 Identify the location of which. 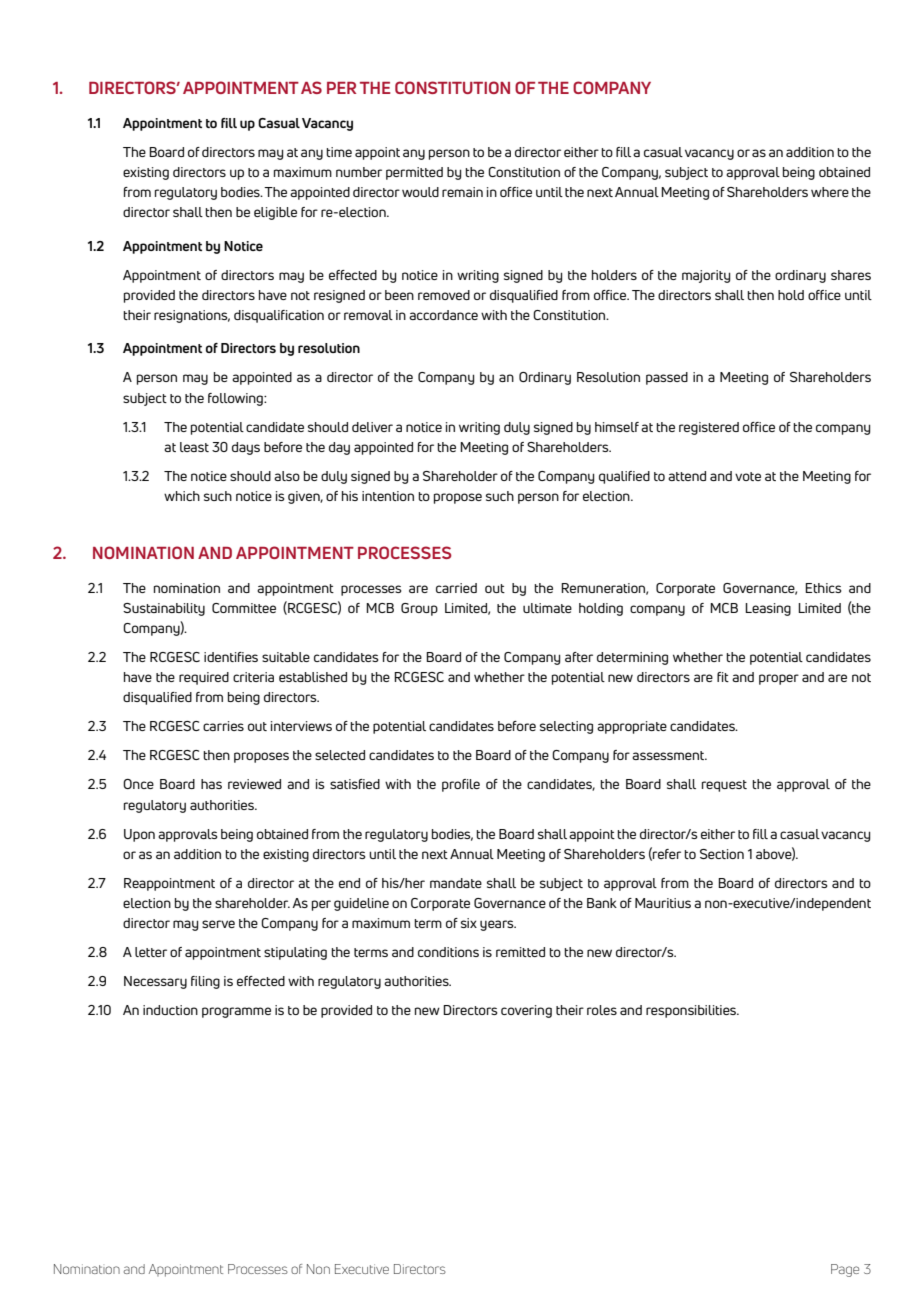
(182, 496).
